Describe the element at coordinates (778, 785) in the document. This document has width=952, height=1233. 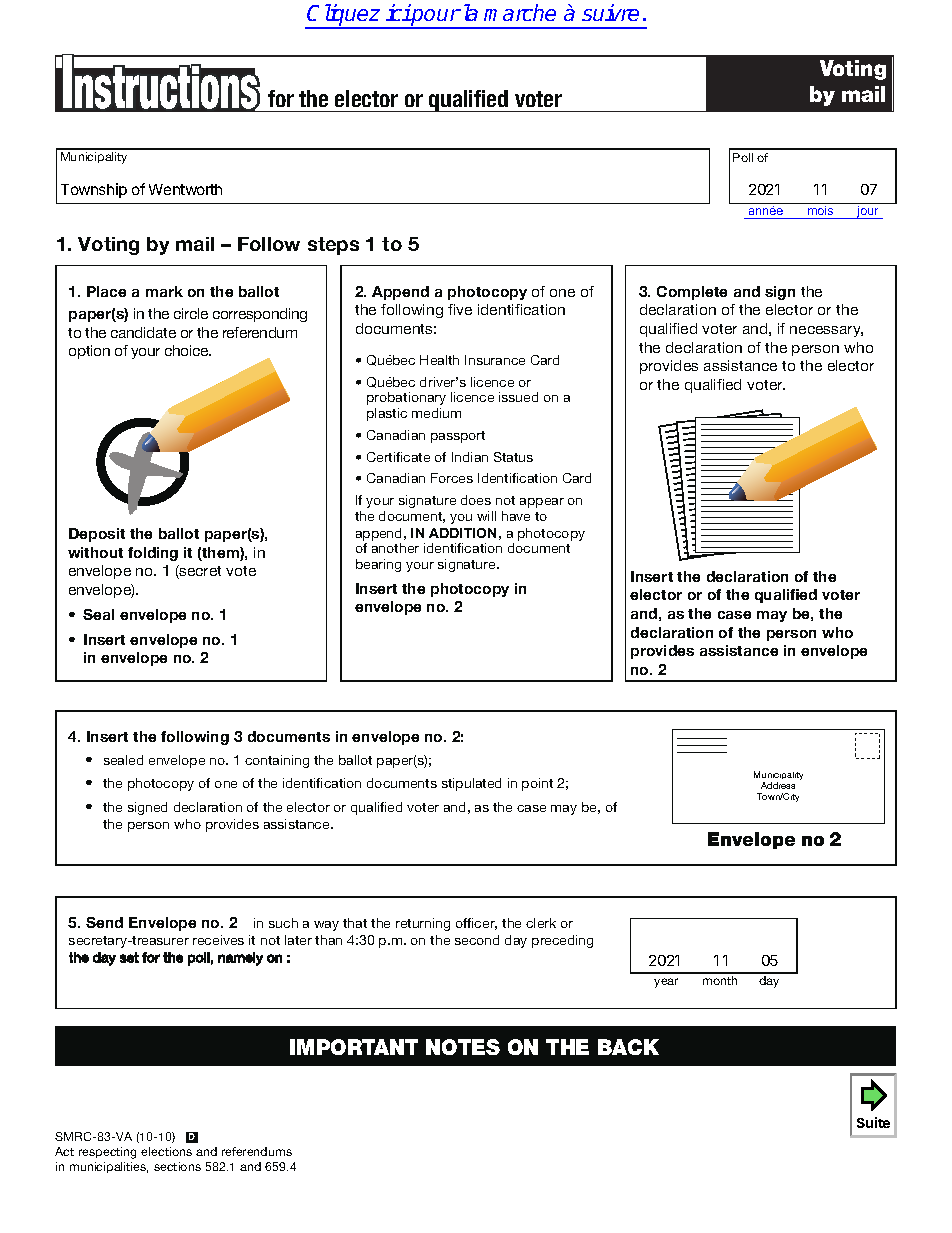
I see `Address` at that location.
